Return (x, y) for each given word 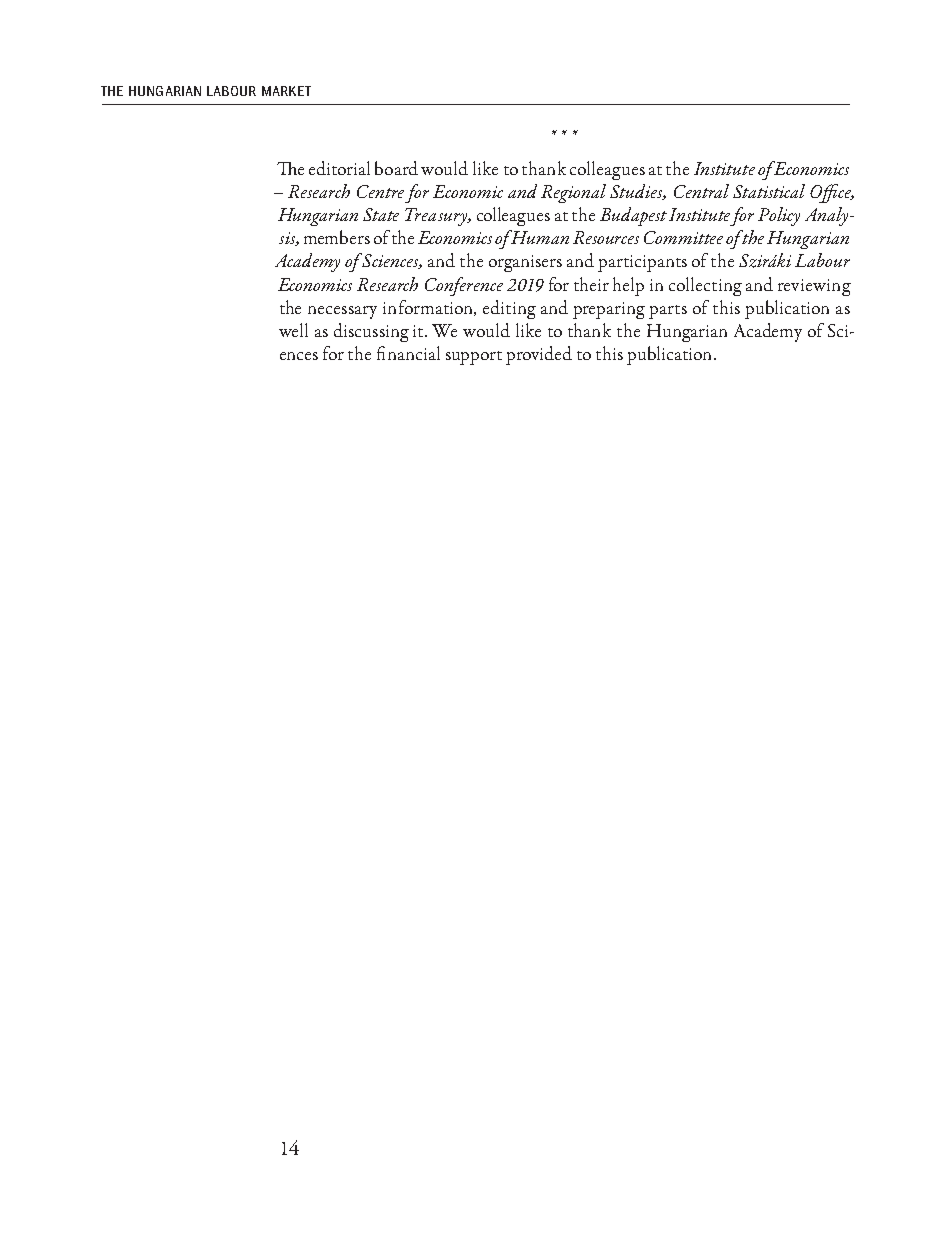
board (396, 168)
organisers (525, 263)
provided (539, 355)
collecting (705, 286)
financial (408, 353)
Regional (573, 193)
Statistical (769, 191)
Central (701, 191)
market (286, 91)
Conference (464, 286)
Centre (380, 191)
